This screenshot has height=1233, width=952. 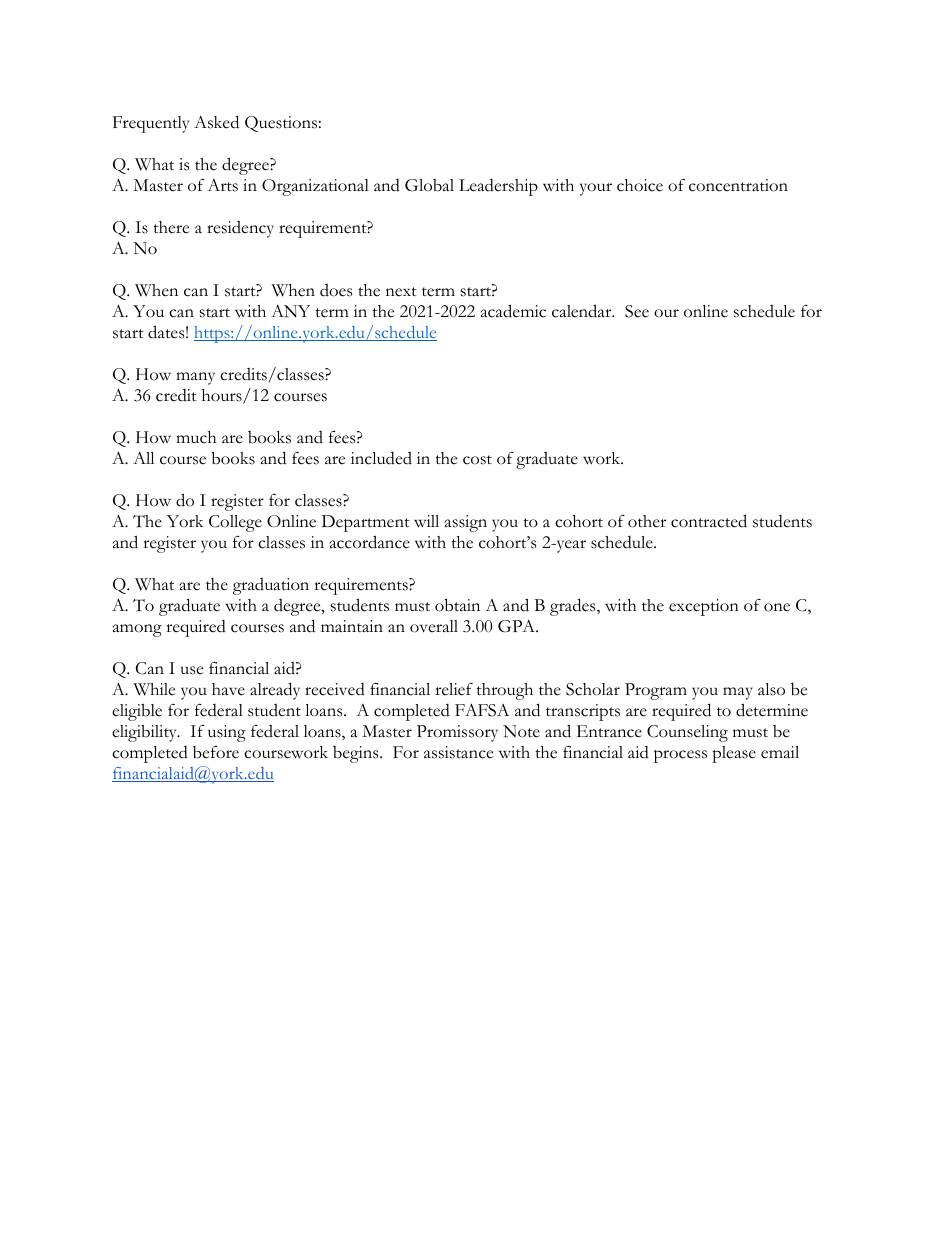 What do you see at coordinates (457, 605) in the screenshot?
I see `obtain` at bounding box center [457, 605].
